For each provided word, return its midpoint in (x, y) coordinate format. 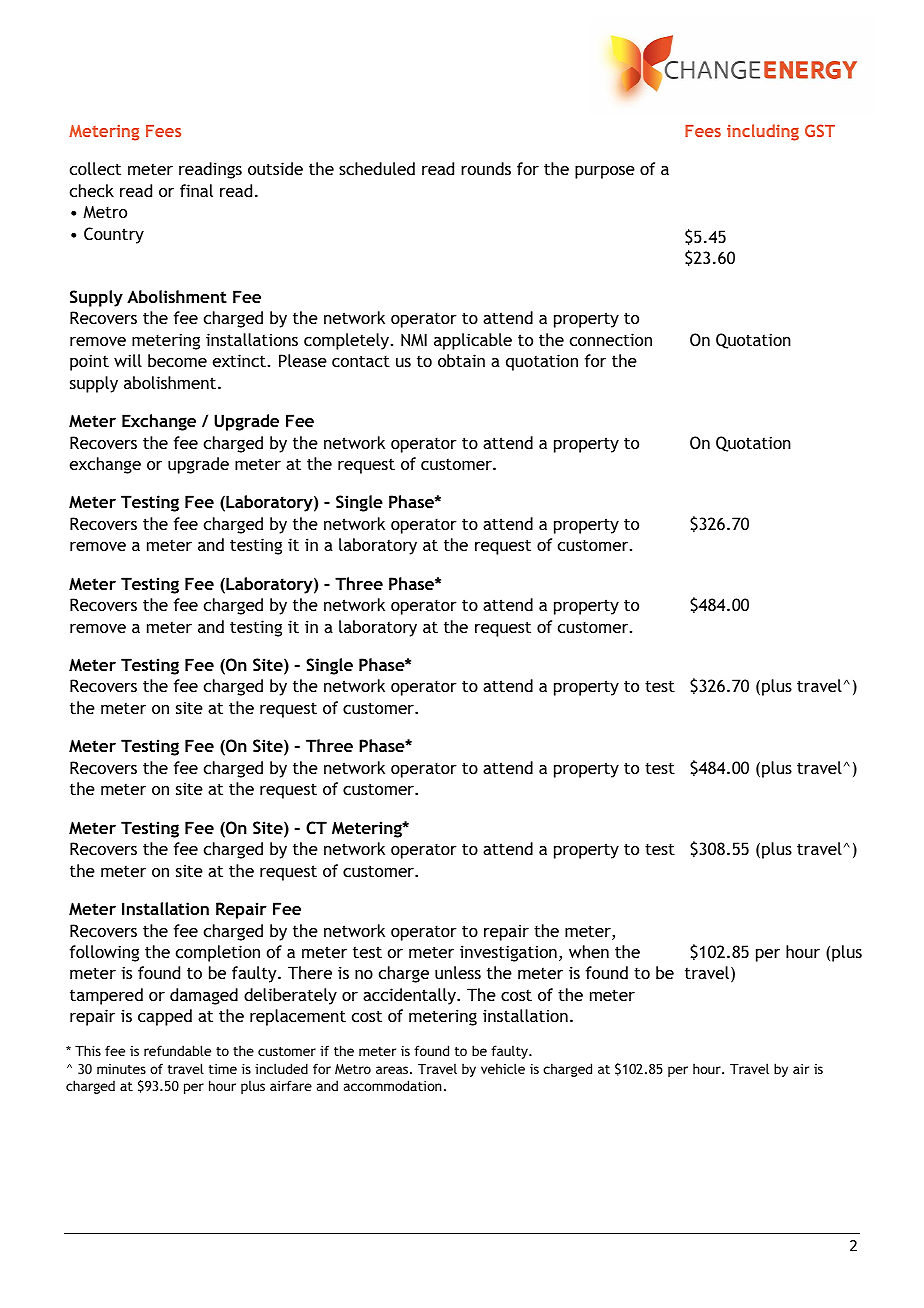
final (196, 190)
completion (218, 953)
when (589, 951)
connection (611, 339)
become (177, 360)
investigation (508, 953)
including (763, 132)
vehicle (503, 1068)
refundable (177, 1050)
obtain (461, 360)
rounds (486, 168)
